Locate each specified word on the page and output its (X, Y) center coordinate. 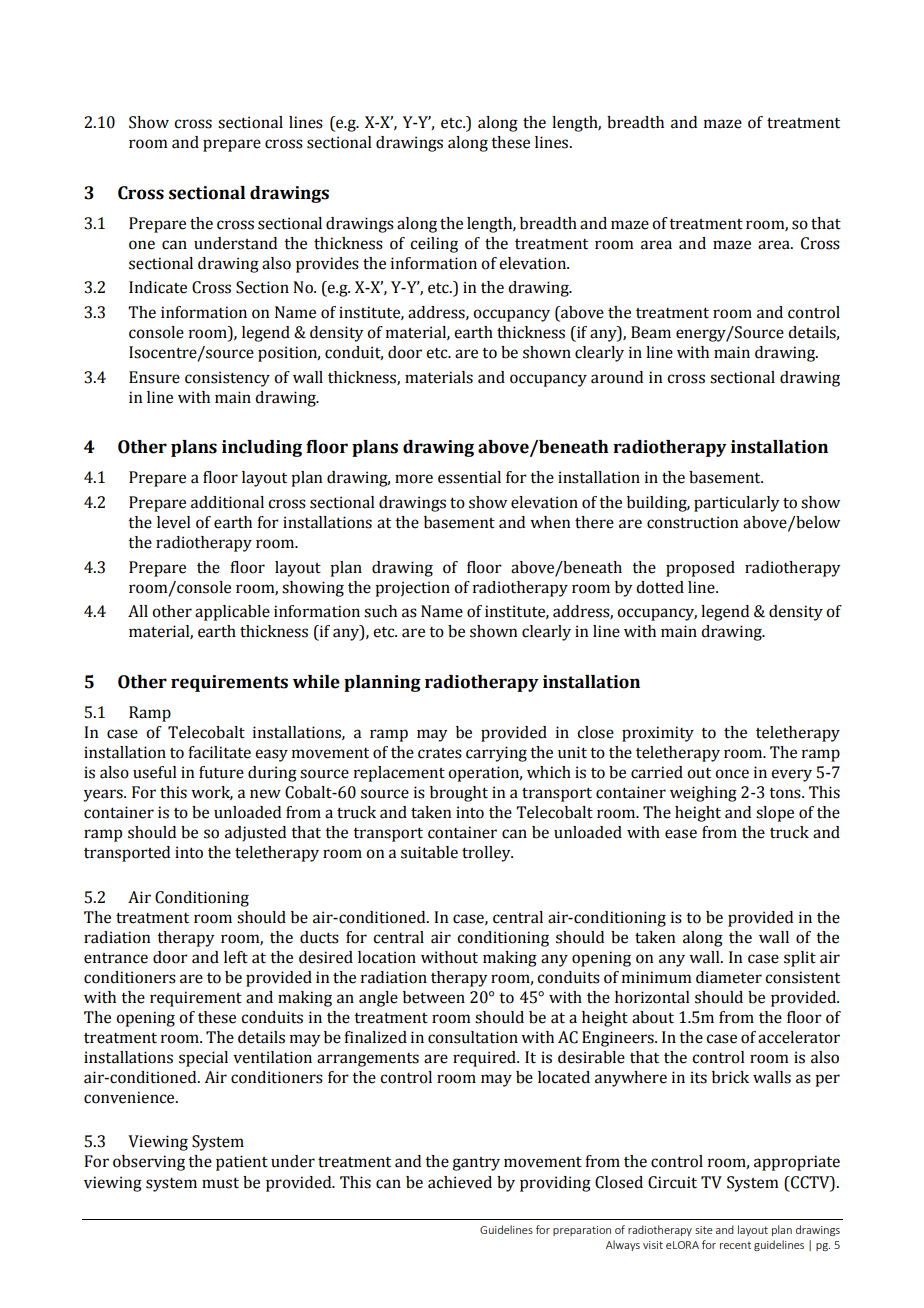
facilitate (219, 752)
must (220, 1183)
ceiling (434, 245)
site (704, 1230)
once (732, 774)
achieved (460, 1182)
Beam (651, 332)
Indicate (158, 287)
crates (440, 753)
